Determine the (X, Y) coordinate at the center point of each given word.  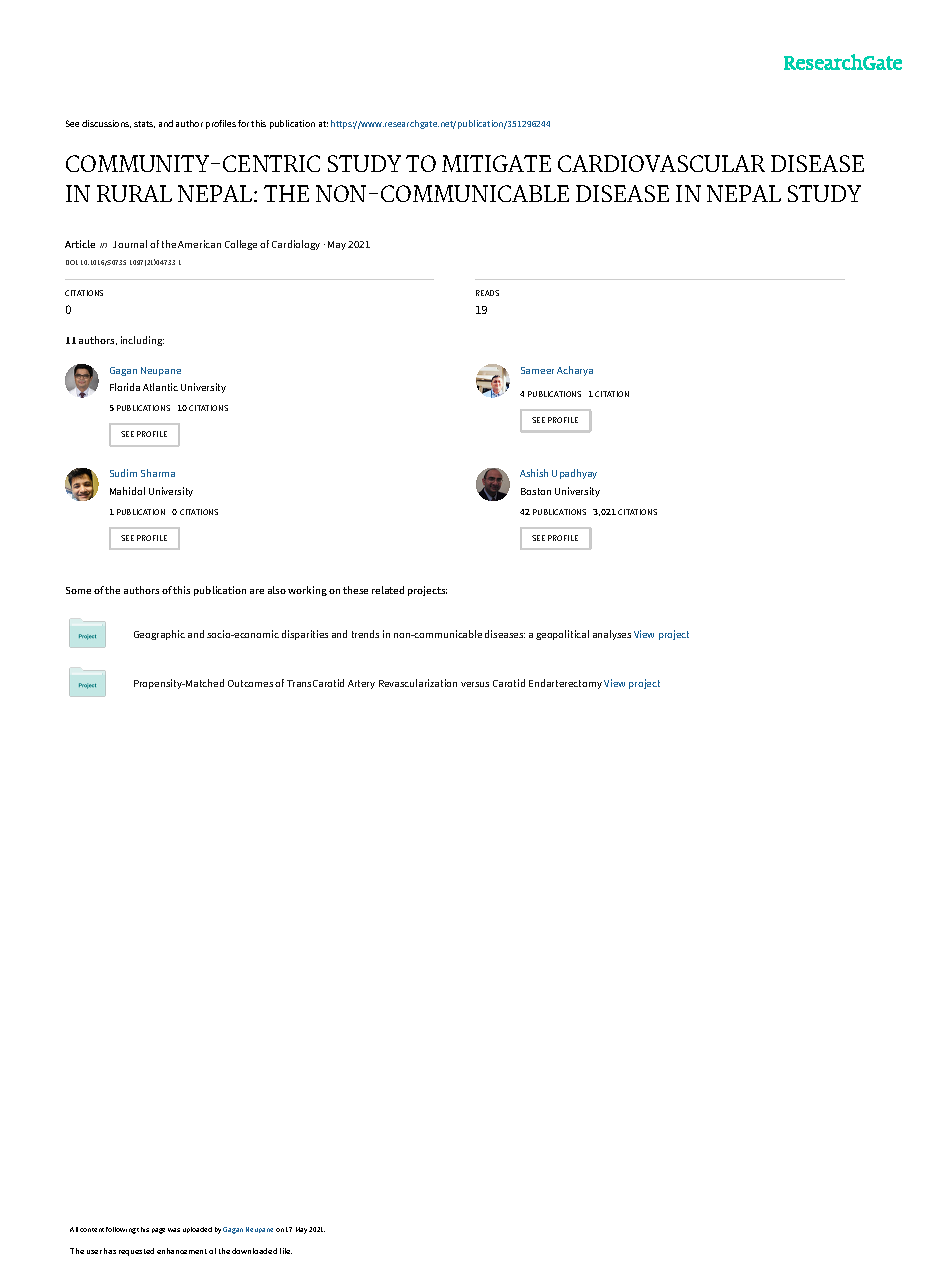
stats (144, 124)
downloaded (254, 1251)
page (158, 1231)
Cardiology (296, 245)
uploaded (197, 1230)
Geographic (159, 635)
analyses (612, 635)
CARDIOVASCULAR (661, 163)
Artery (361, 684)
